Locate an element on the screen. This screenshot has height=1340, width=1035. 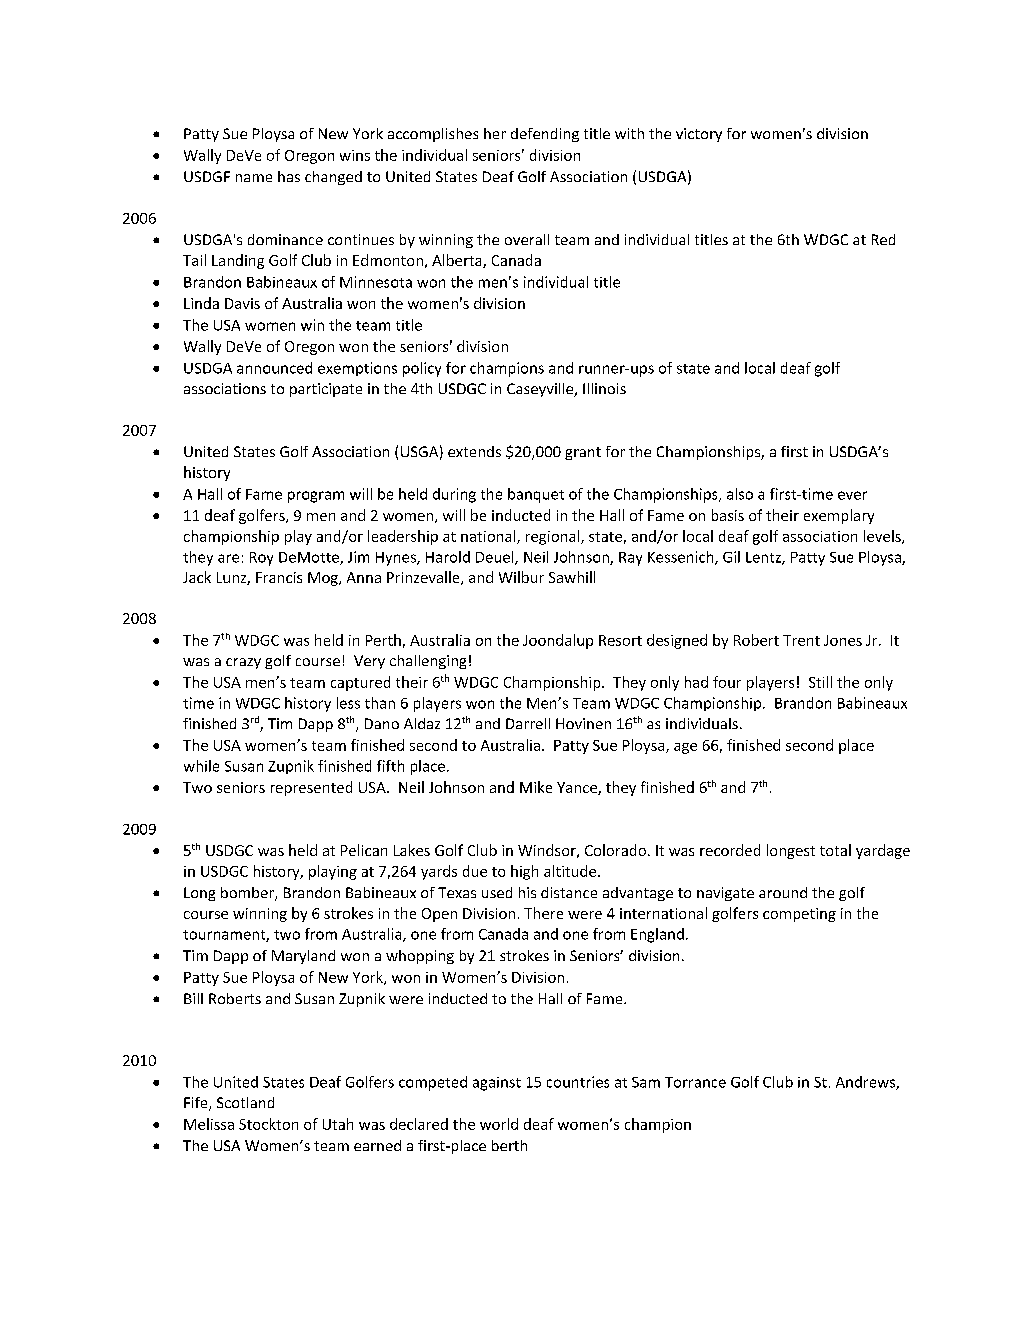
represented is located at coordinates (311, 788).
